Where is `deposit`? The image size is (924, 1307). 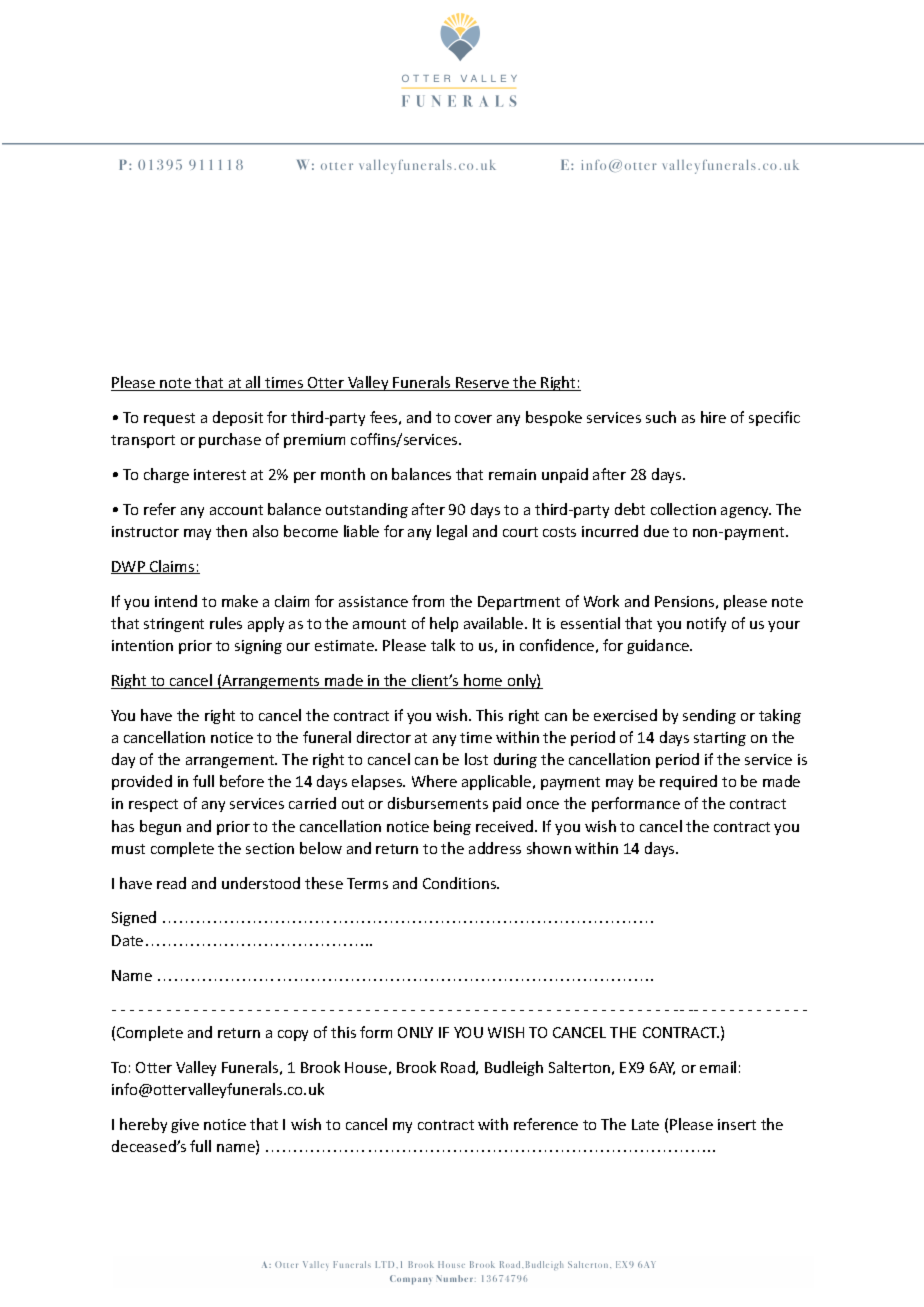 deposit is located at coordinates (238, 418).
